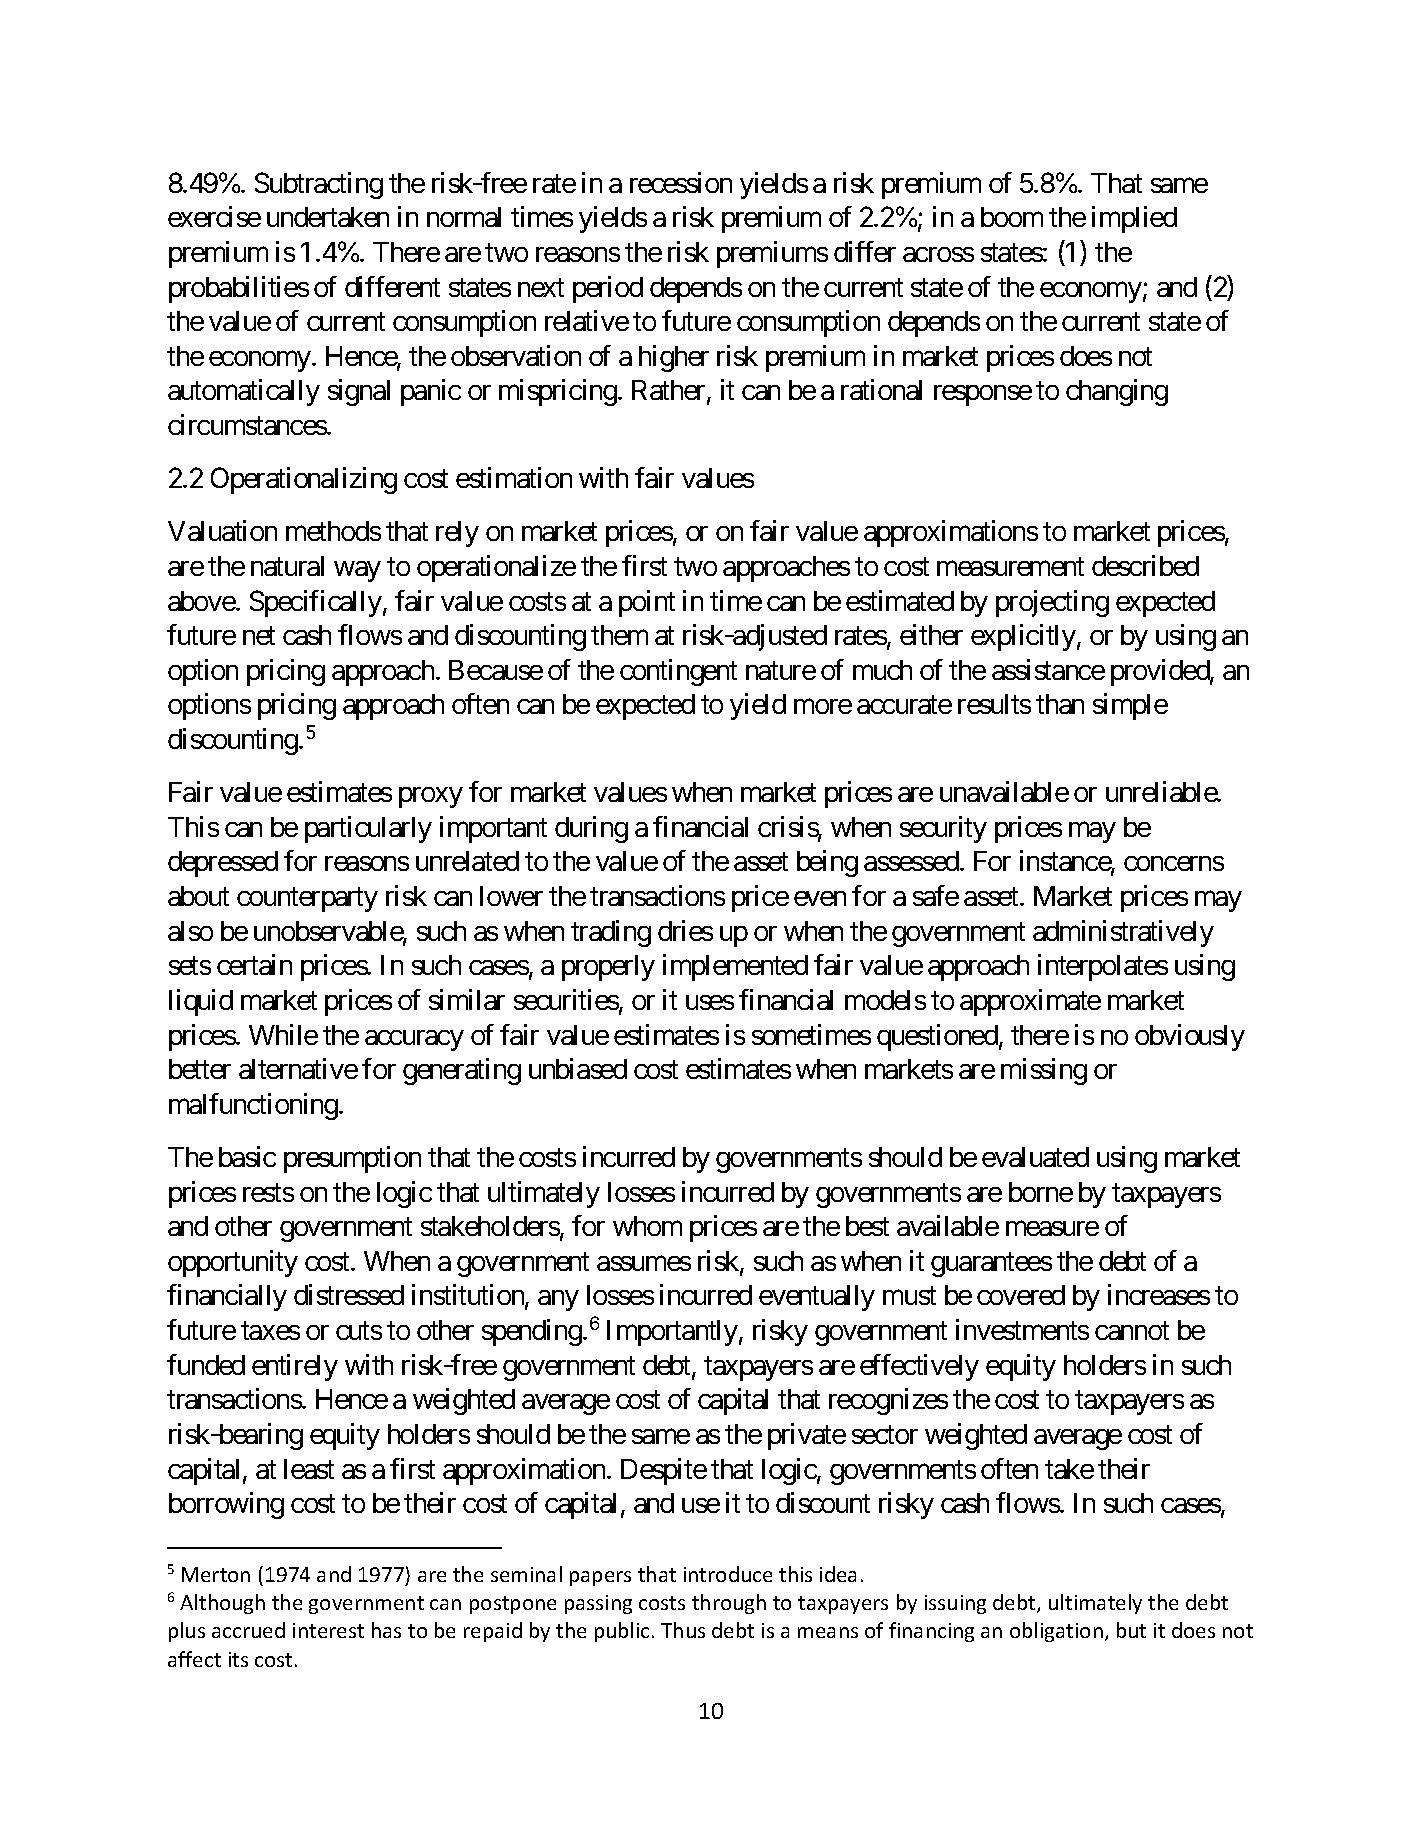  What do you see at coordinates (319, 185) in the screenshot?
I see `Subtracting` at bounding box center [319, 185].
